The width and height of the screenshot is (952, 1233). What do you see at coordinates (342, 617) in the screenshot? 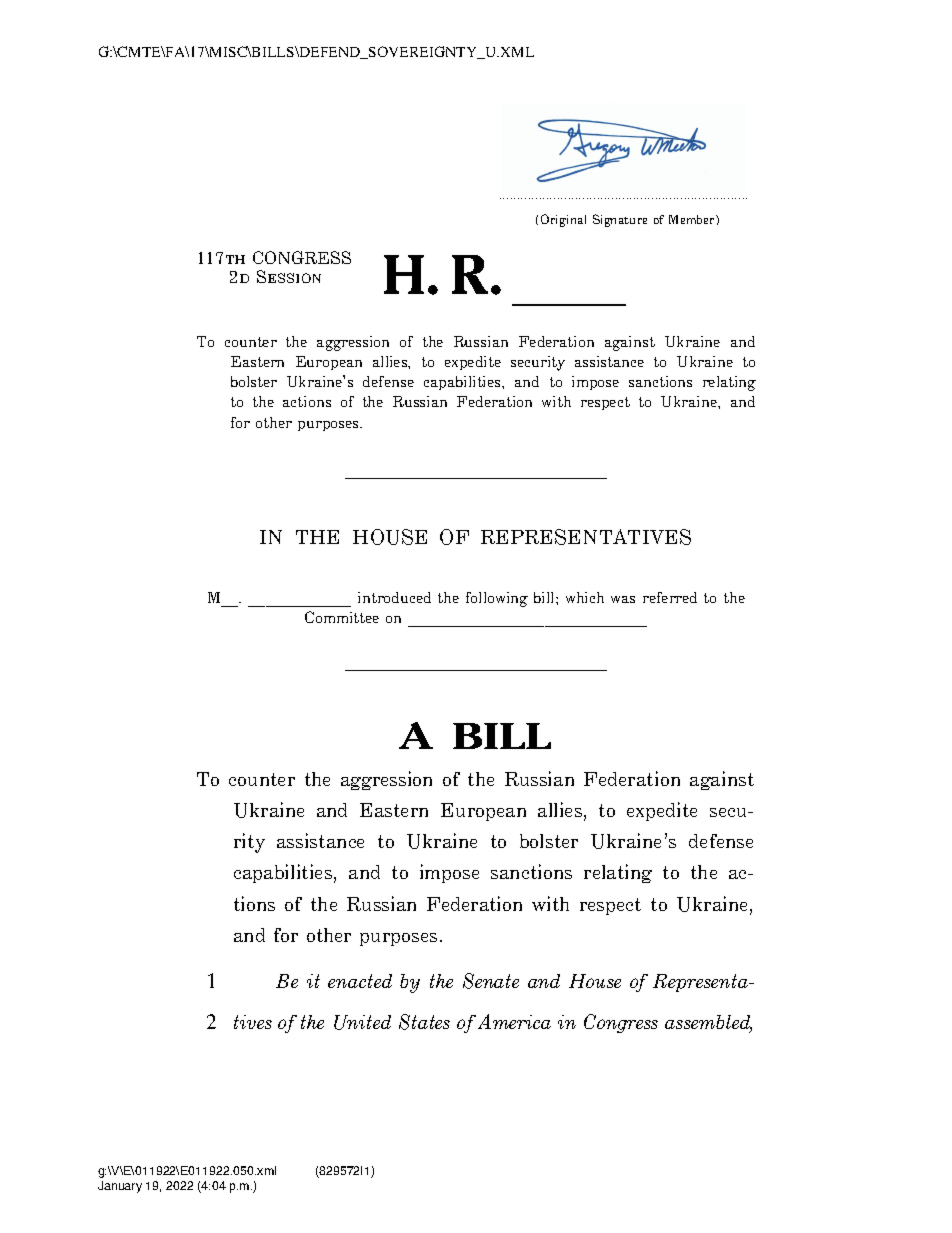
I see `Committee` at bounding box center [342, 617].
